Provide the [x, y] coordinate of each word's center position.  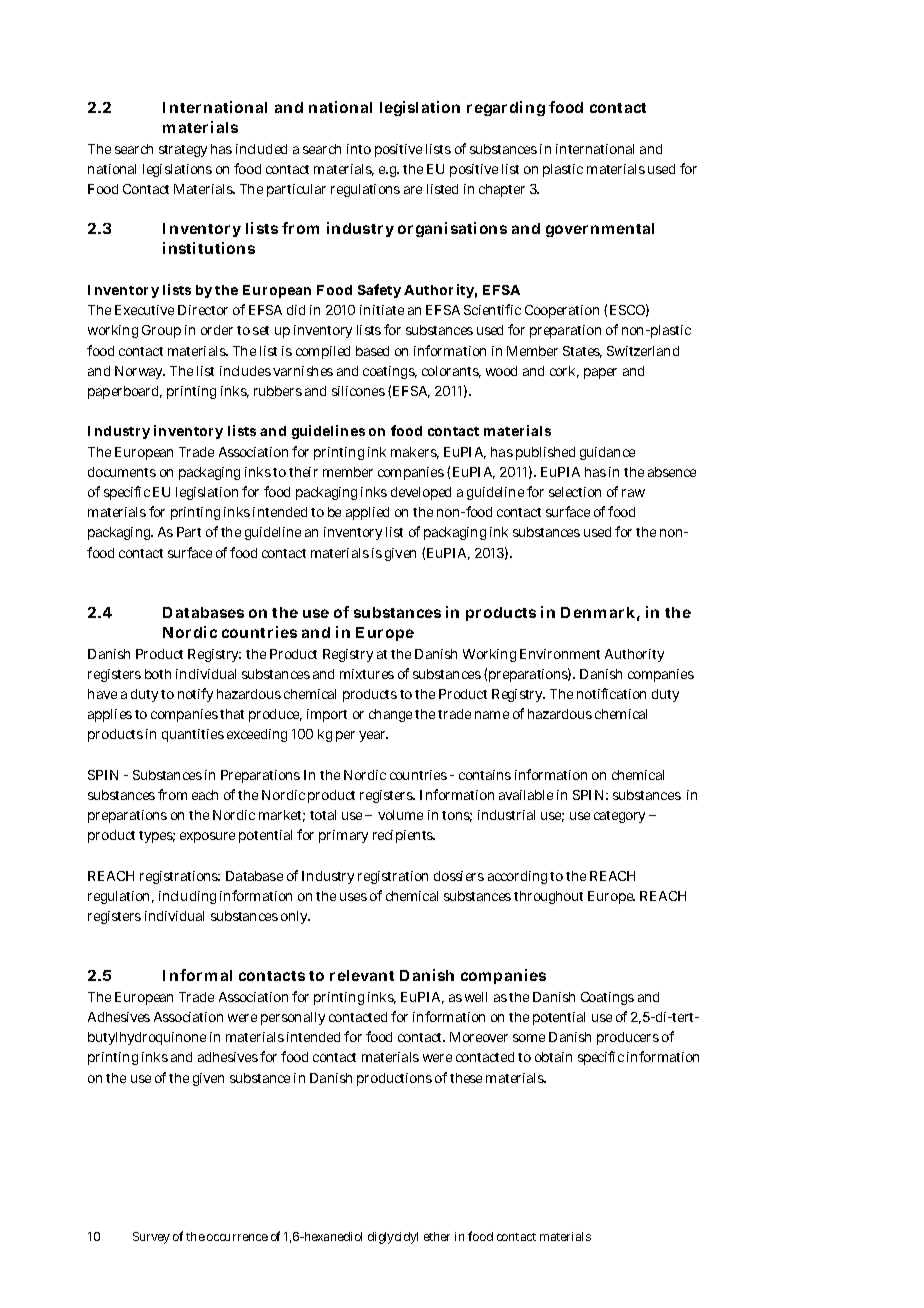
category [619, 817]
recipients [404, 836]
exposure [207, 837]
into [359, 149]
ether [437, 1236]
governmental [600, 230]
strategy [183, 151]
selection [575, 492]
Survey [151, 1238]
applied [367, 513]
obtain [553, 1057]
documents [122, 472]
